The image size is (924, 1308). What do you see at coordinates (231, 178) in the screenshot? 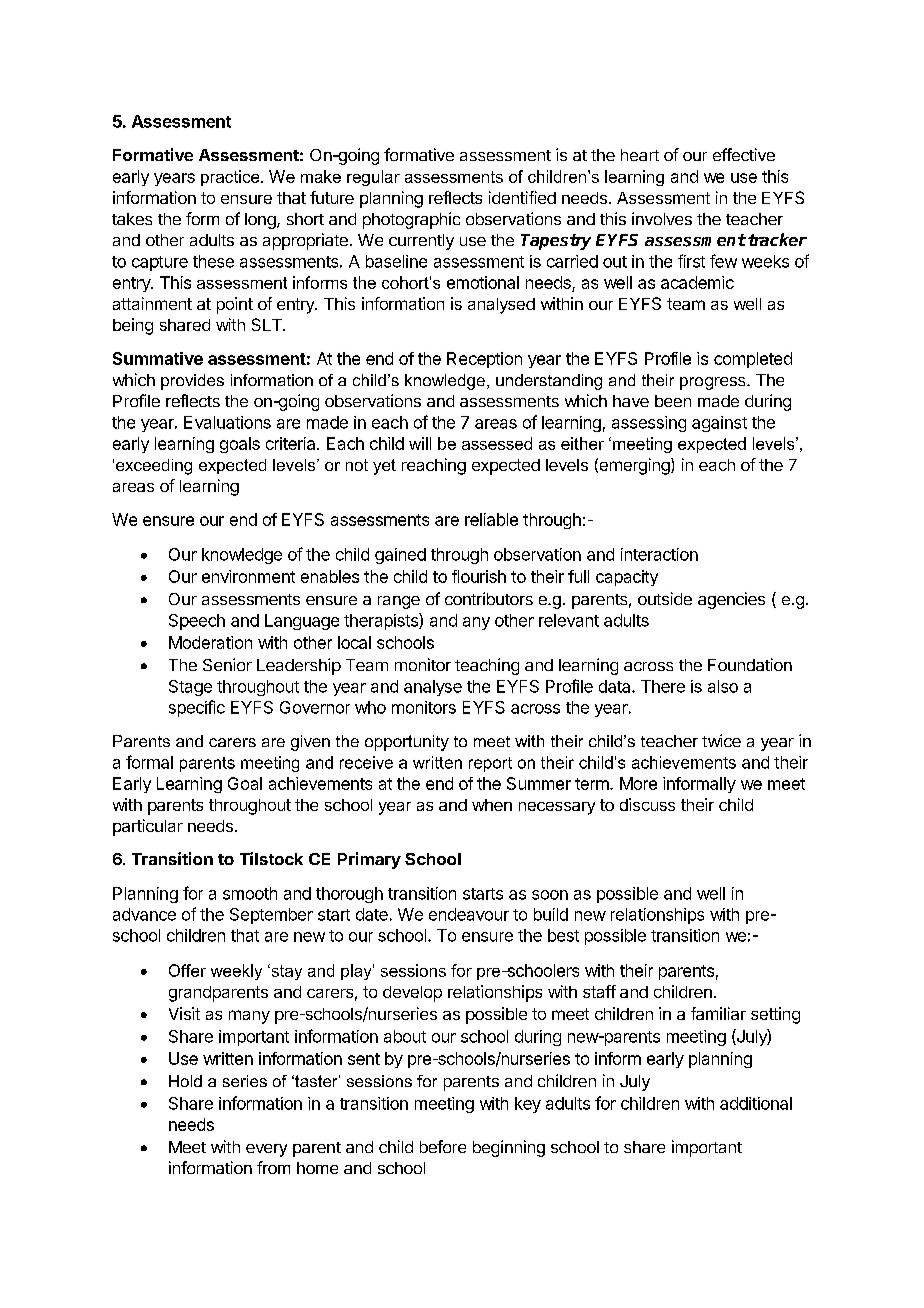
I see `practice` at bounding box center [231, 178].
